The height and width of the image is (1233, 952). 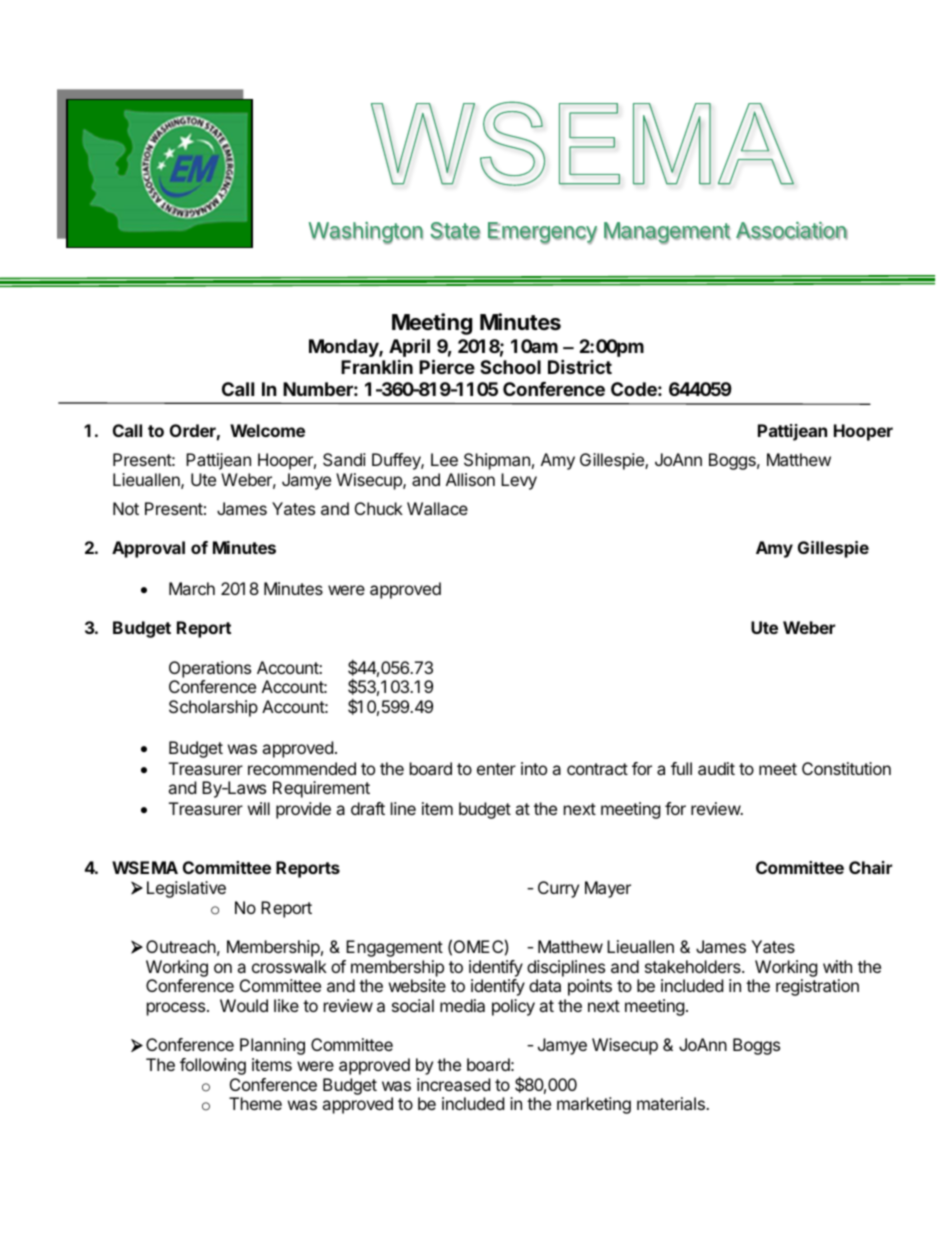 What do you see at coordinates (667, 233) in the image?
I see `Management` at bounding box center [667, 233].
